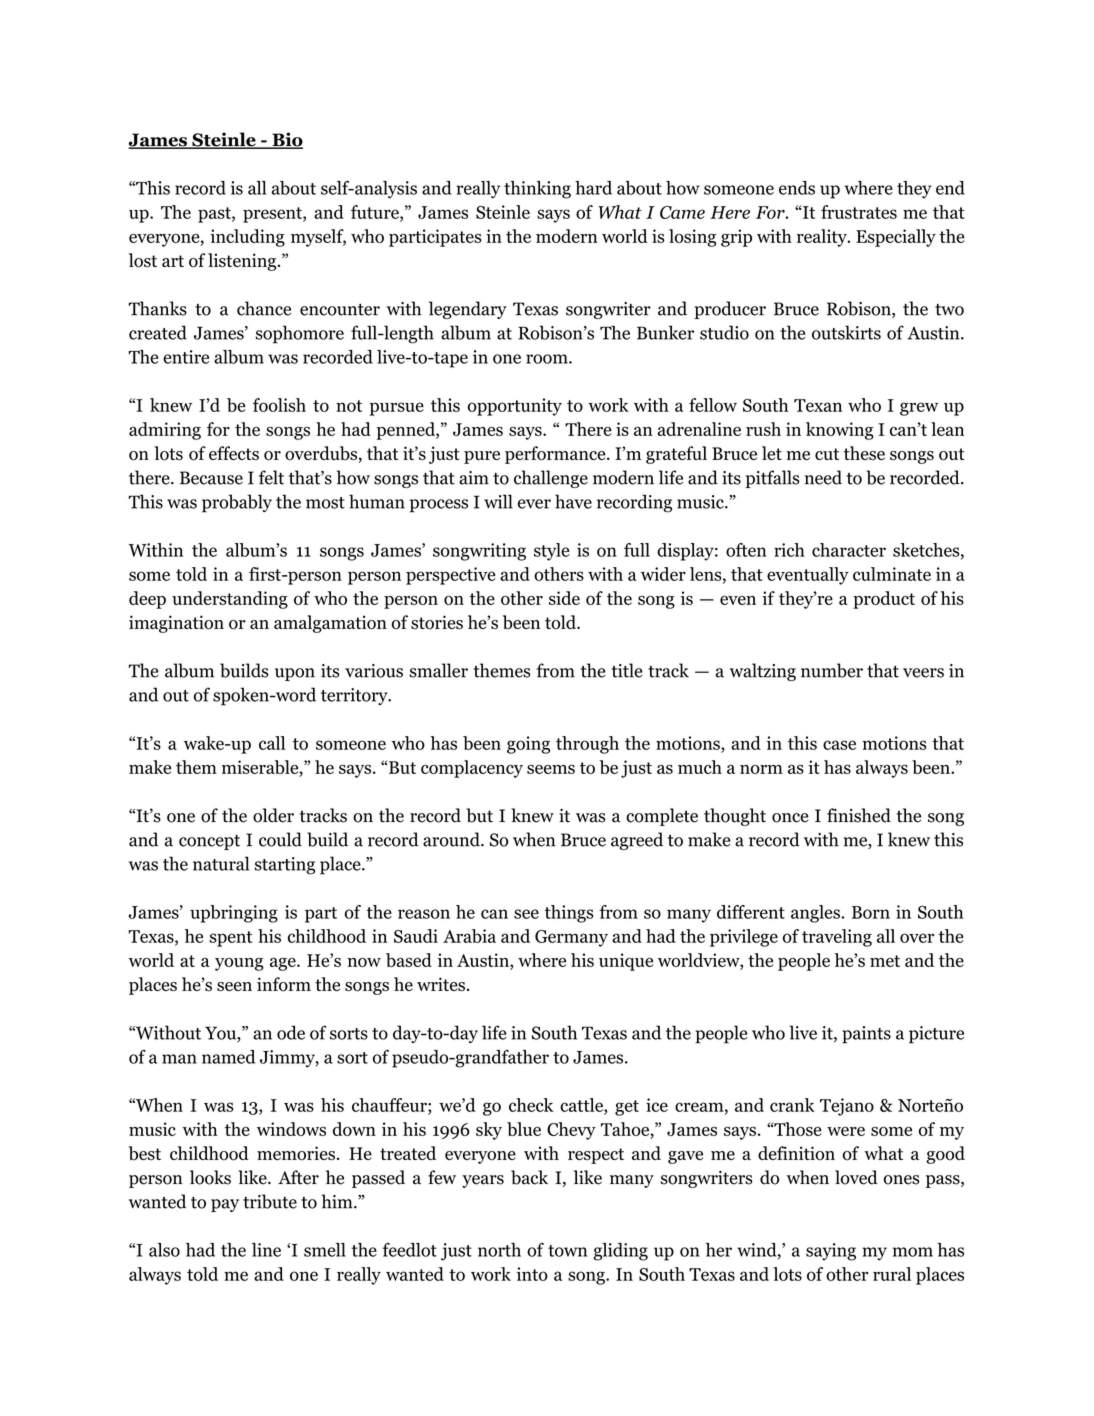 The height and width of the screenshot is (1416, 1094). Describe the element at coordinates (859, 212) in the screenshot. I see `frustrates` at that location.
